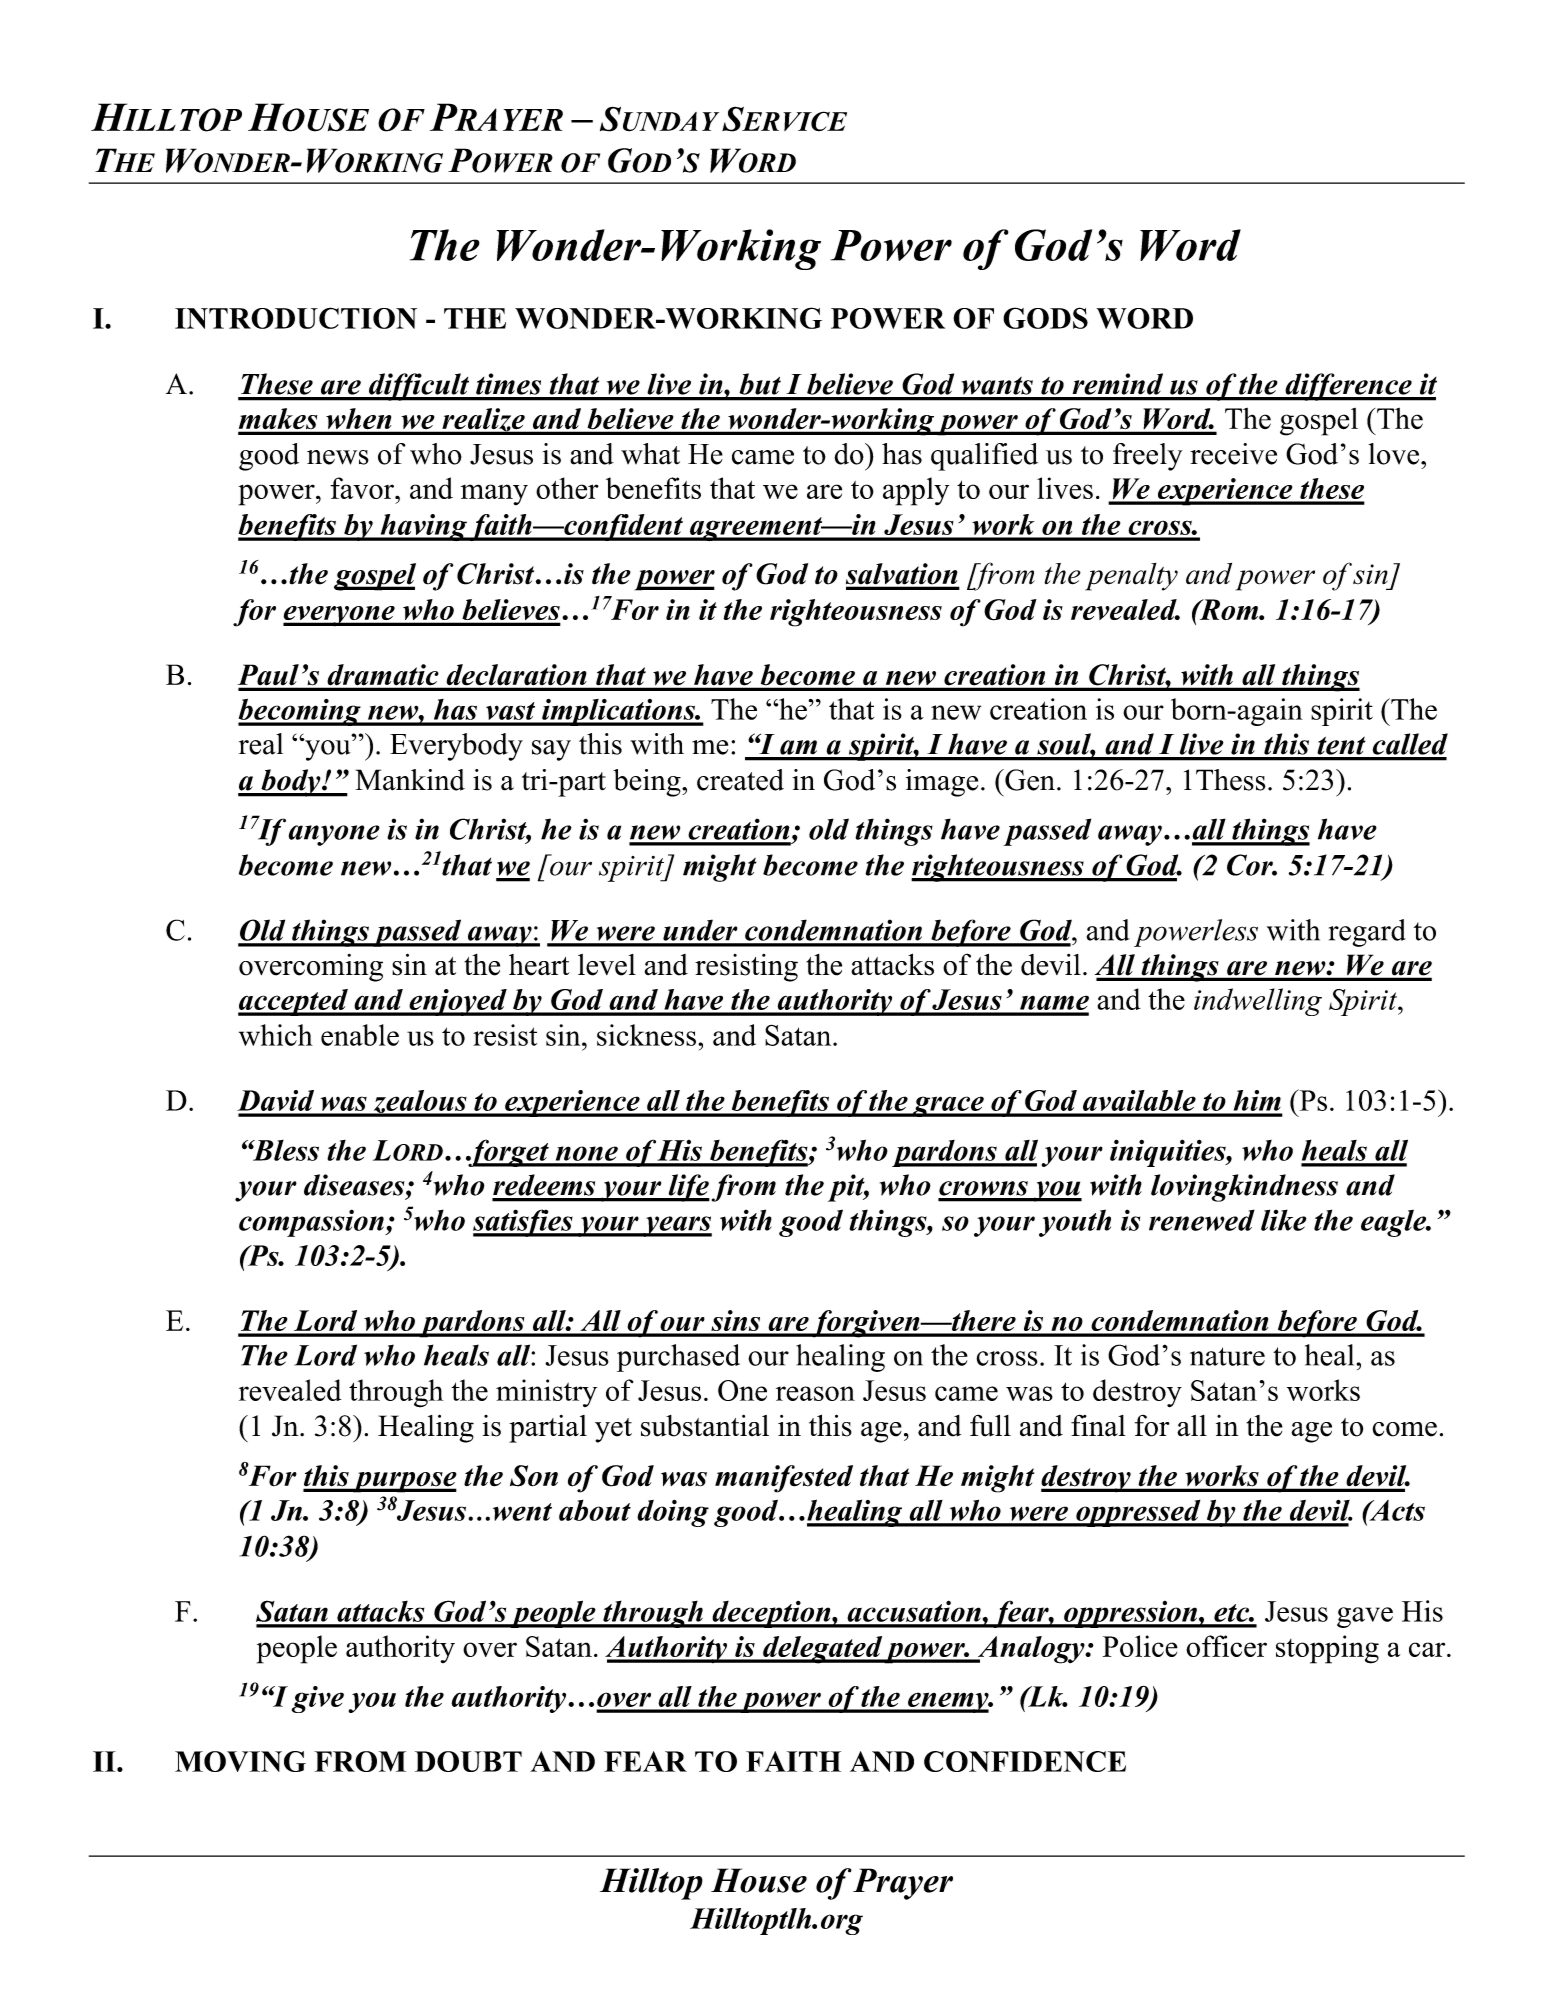 The image size is (1551, 2007). What do you see at coordinates (360, 1035) in the screenshot?
I see `enable` at bounding box center [360, 1035].
